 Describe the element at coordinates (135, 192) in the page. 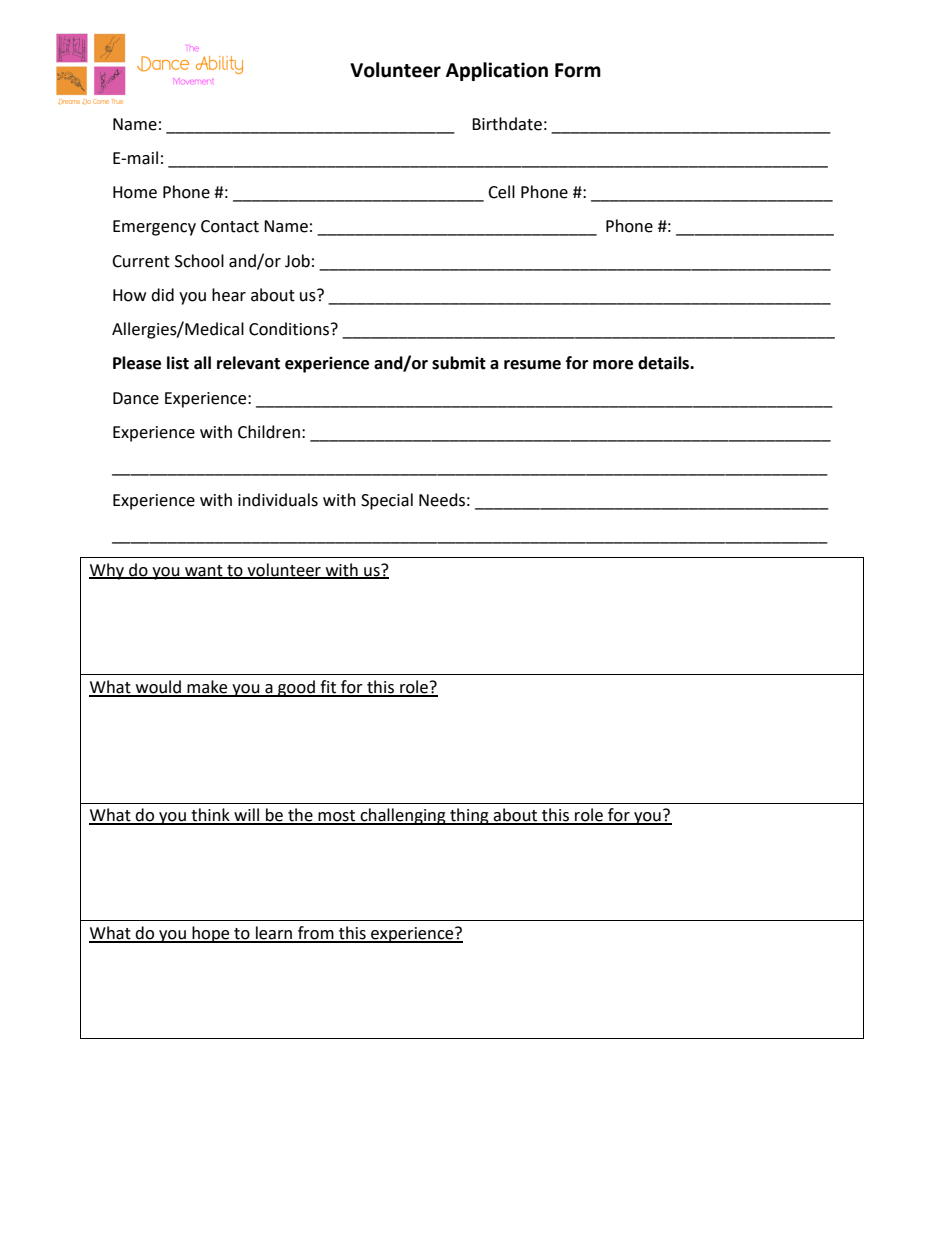

I see `Home` at that location.
